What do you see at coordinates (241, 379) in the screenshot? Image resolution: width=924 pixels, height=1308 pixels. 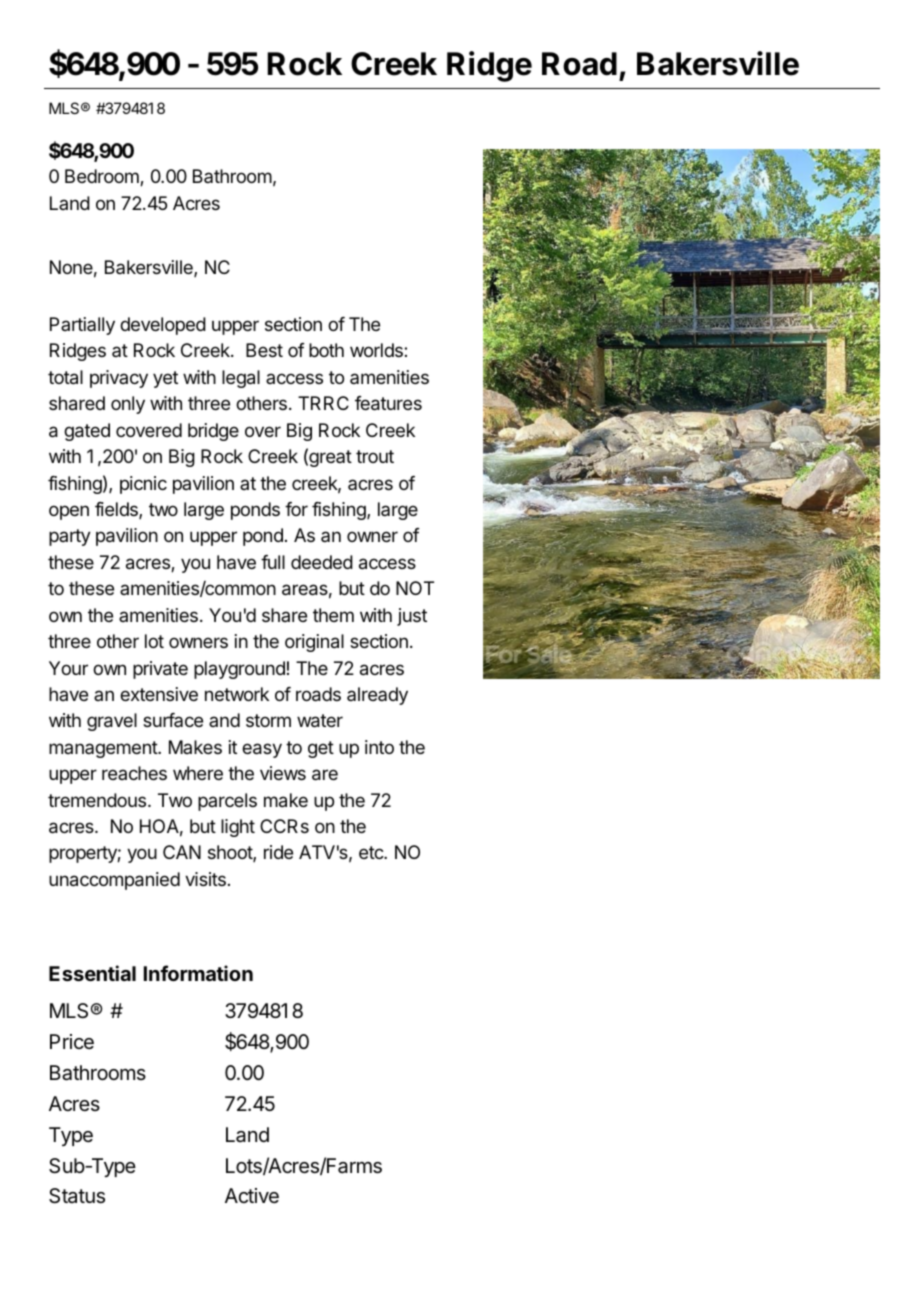 I see `legal` at bounding box center [241, 379].
